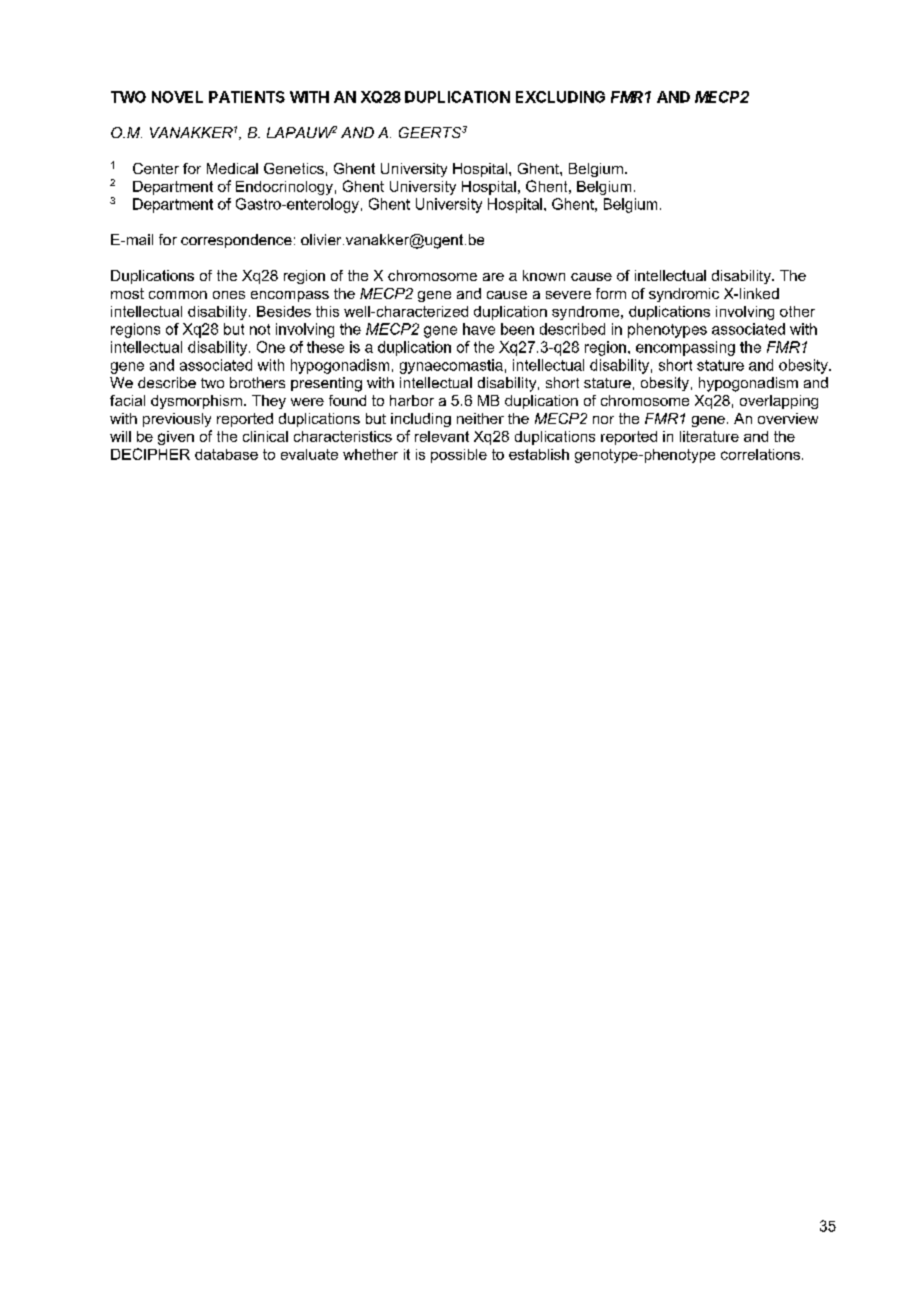 The image size is (924, 1308). What do you see at coordinates (709, 436) in the screenshot?
I see `literature` at bounding box center [709, 436].
